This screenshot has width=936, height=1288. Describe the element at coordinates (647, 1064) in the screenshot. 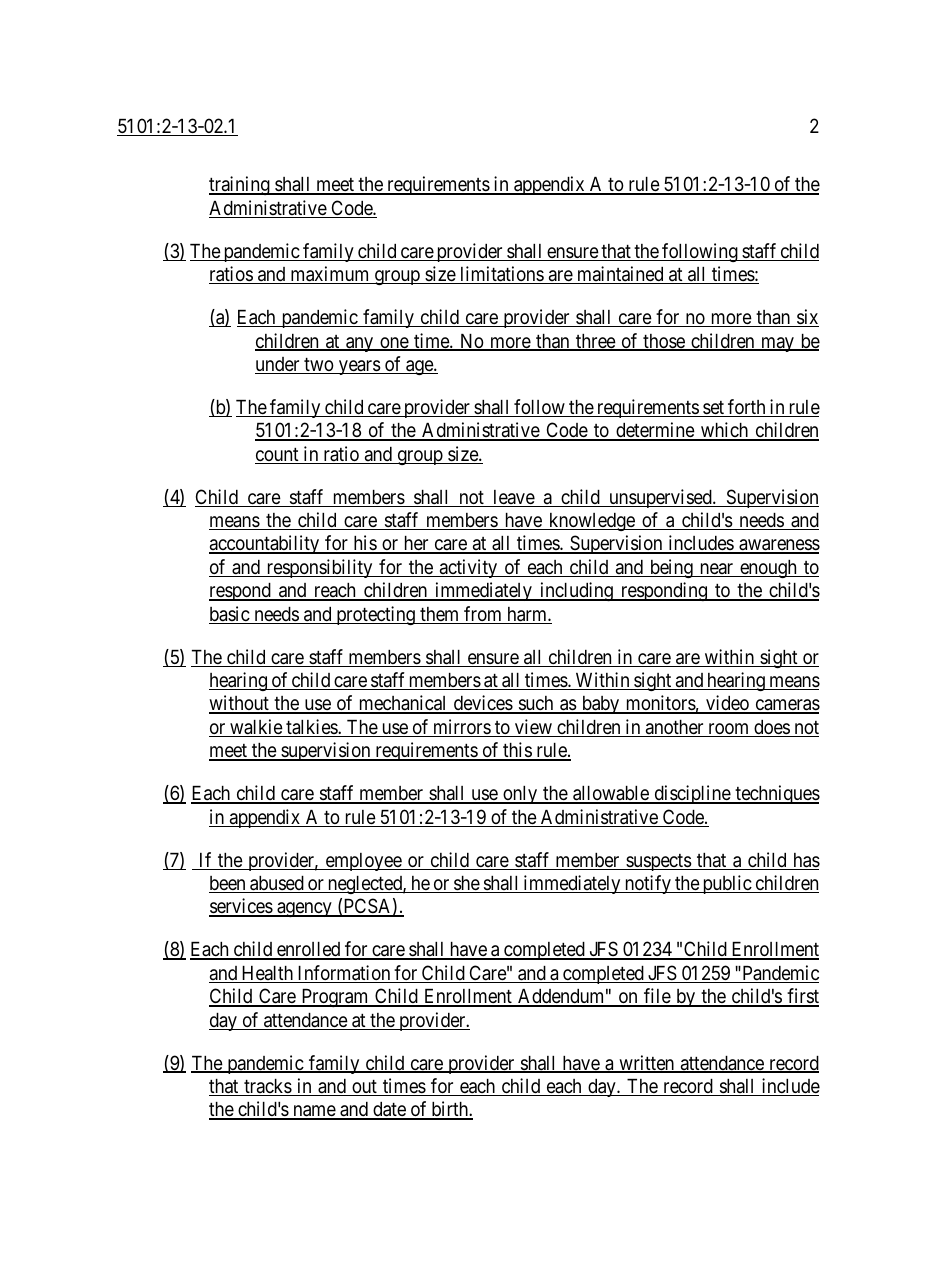

I see `written` at that location.
